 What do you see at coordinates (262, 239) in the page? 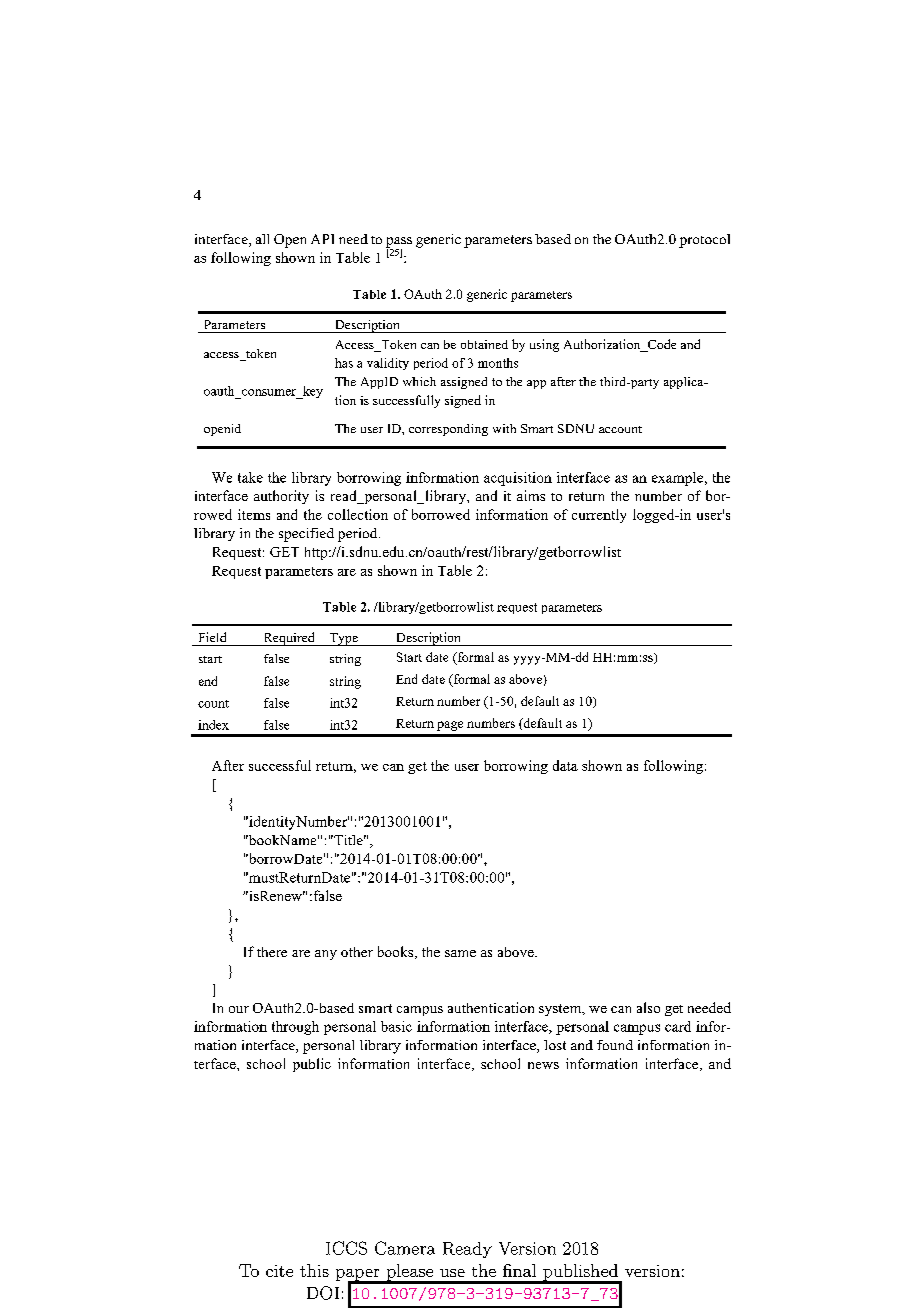
I see `all` at bounding box center [262, 239].
